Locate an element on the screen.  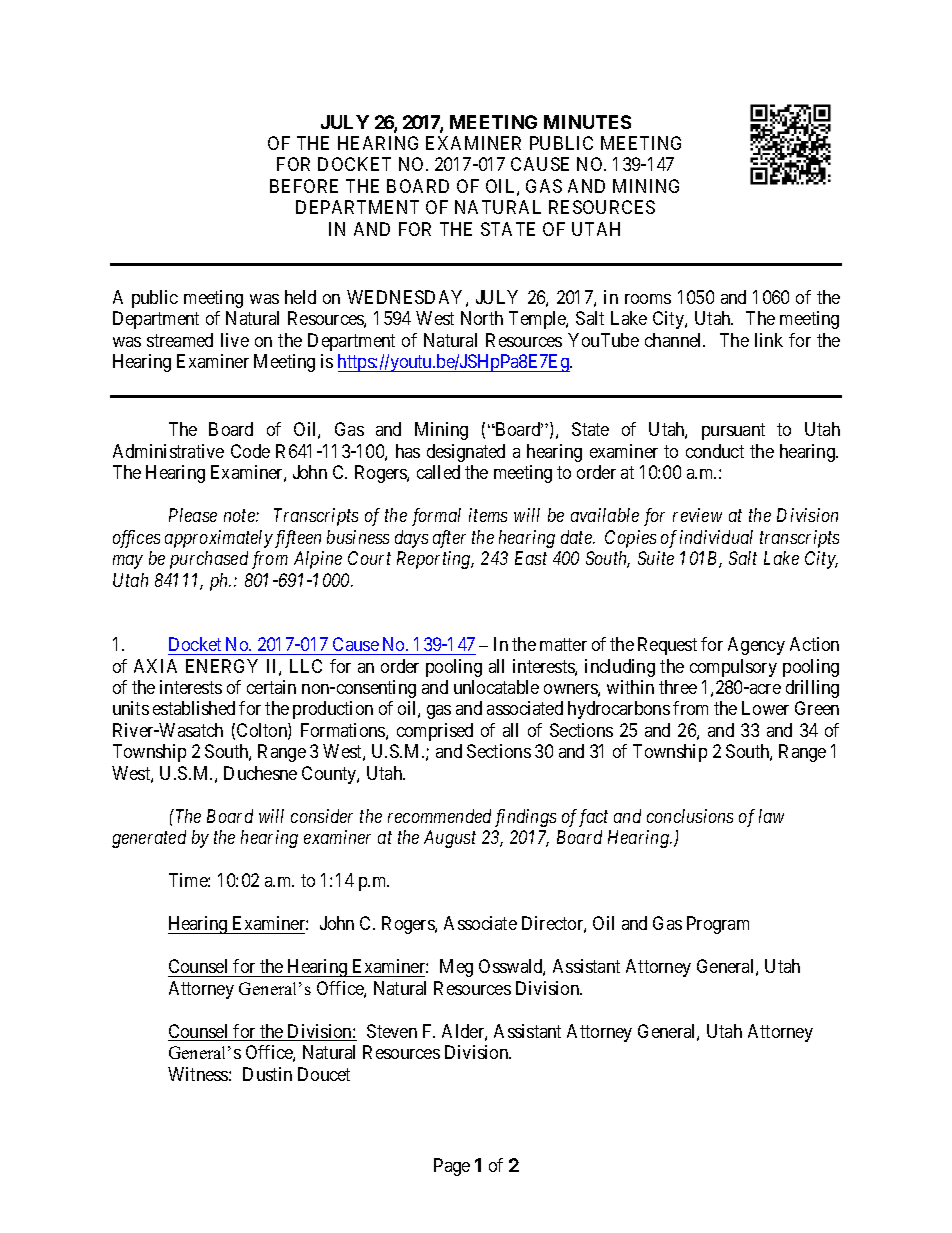
ENERGY is located at coordinates (222, 666).
